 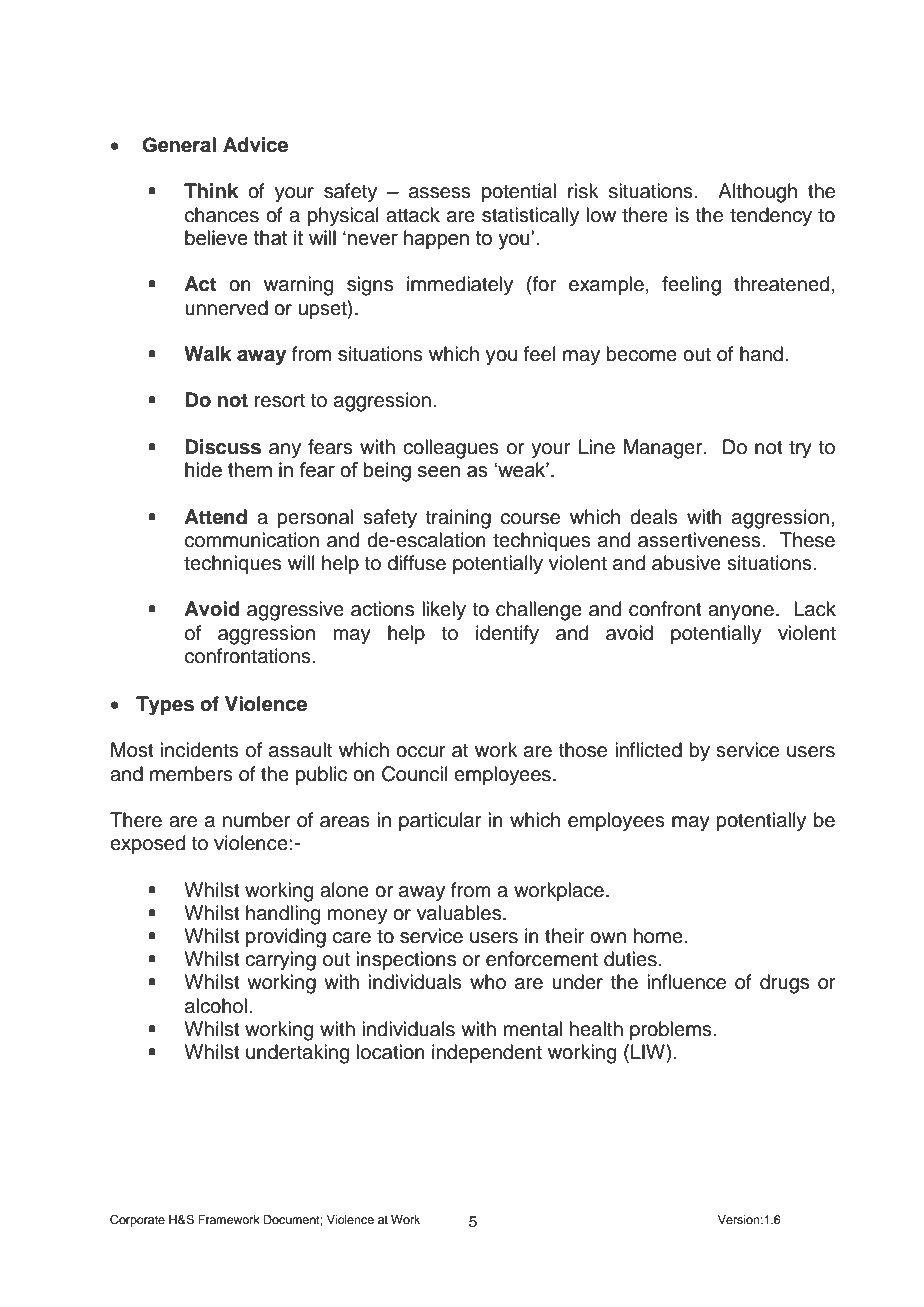 What do you see at coordinates (800, 450) in the screenshot?
I see `try` at bounding box center [800, 450].
